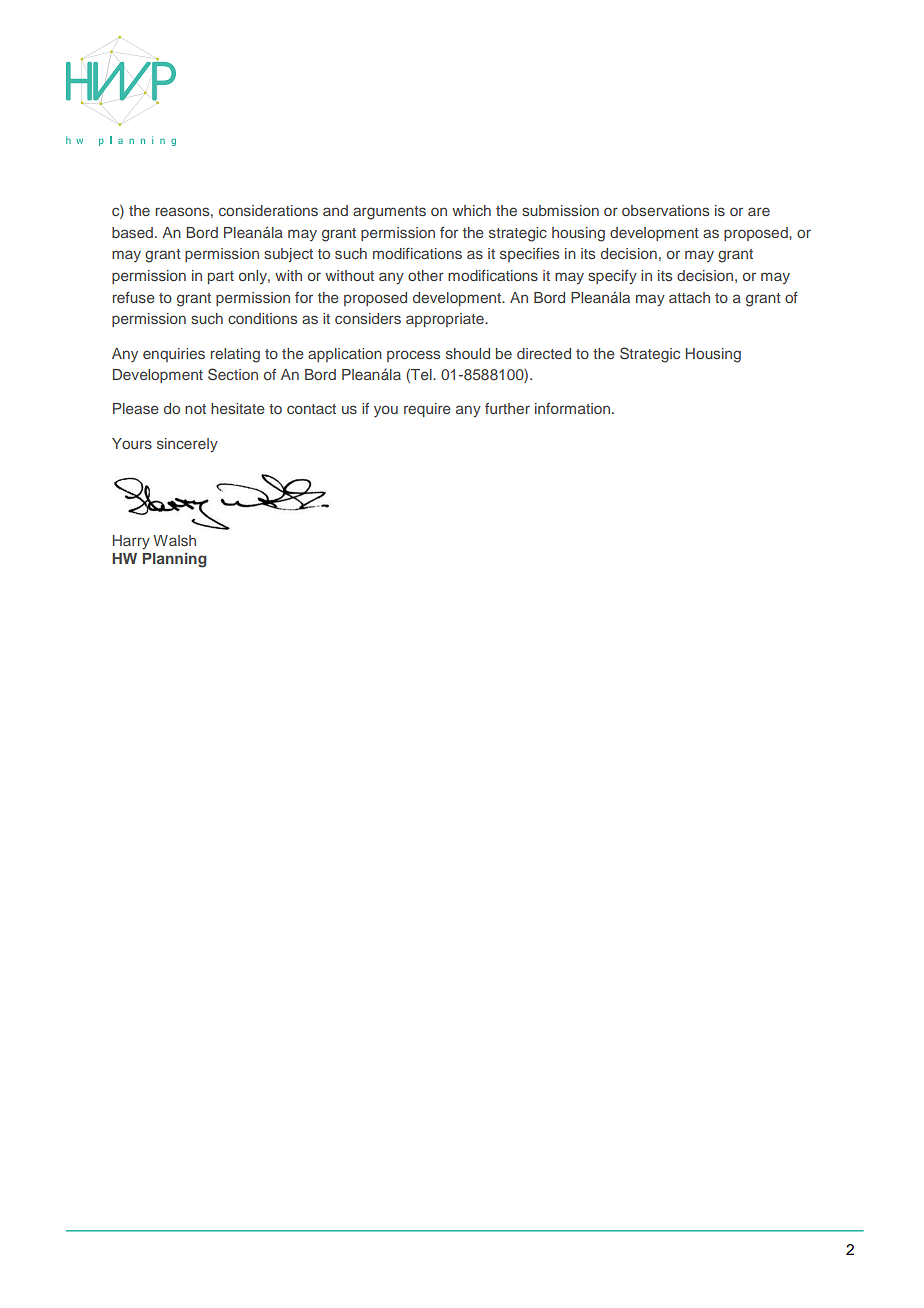 This document has height=1308, width=924. What do you see at coordinates (572, 408) in the document?
I see `information` at bounding box center [572, 408].
